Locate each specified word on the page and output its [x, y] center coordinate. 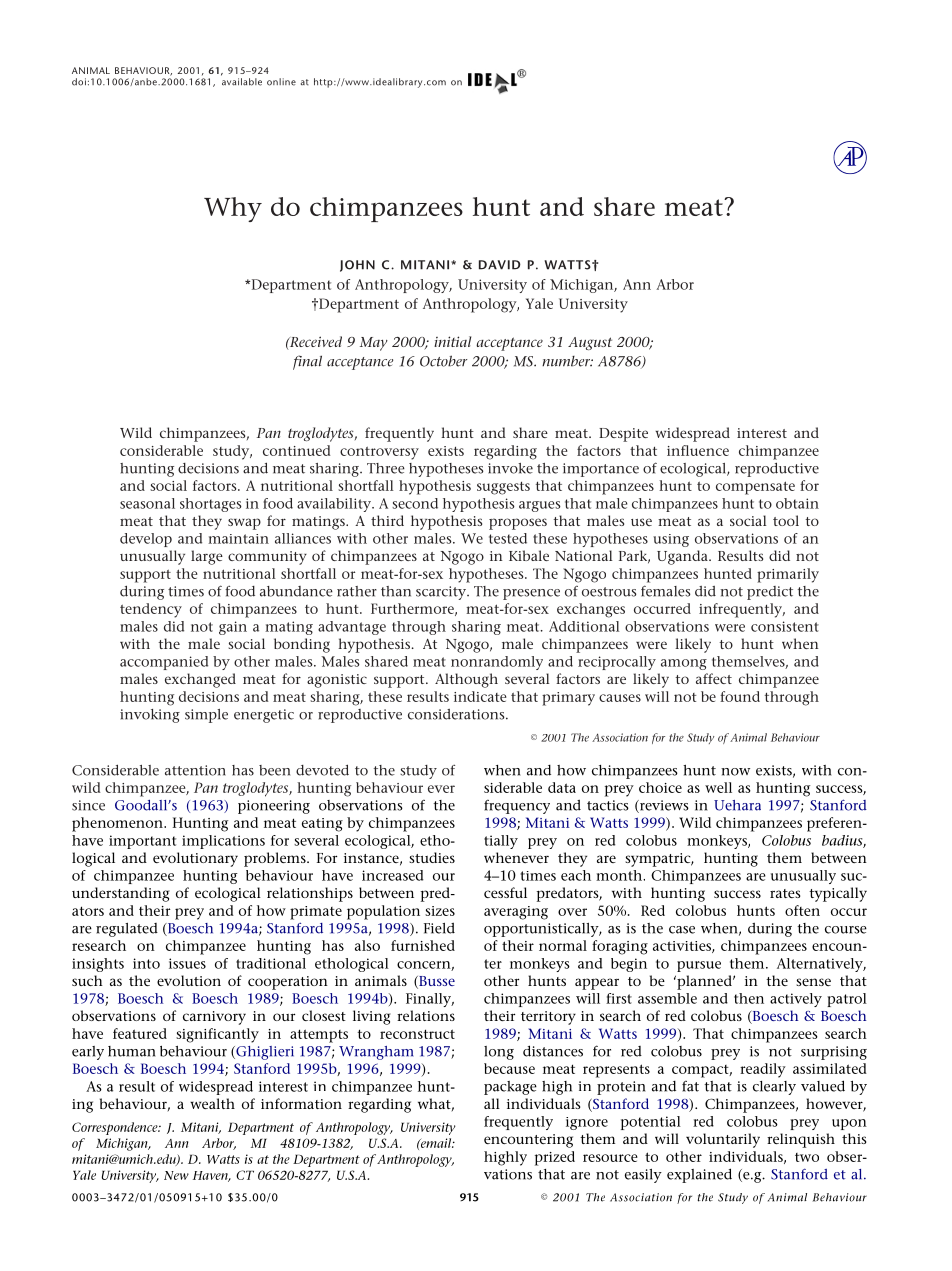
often [802, 910]
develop [146, 540]
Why [233, 209]
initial [452, 341]
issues [187, 963]
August [590, 343]
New [176, 1175]
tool [786, 520]
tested [508, 538]
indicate [480, 696]
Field [439, 928]
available [242, 82]
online [281, 82]
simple [206, 716]
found [740, 696]
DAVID [500, 265]
